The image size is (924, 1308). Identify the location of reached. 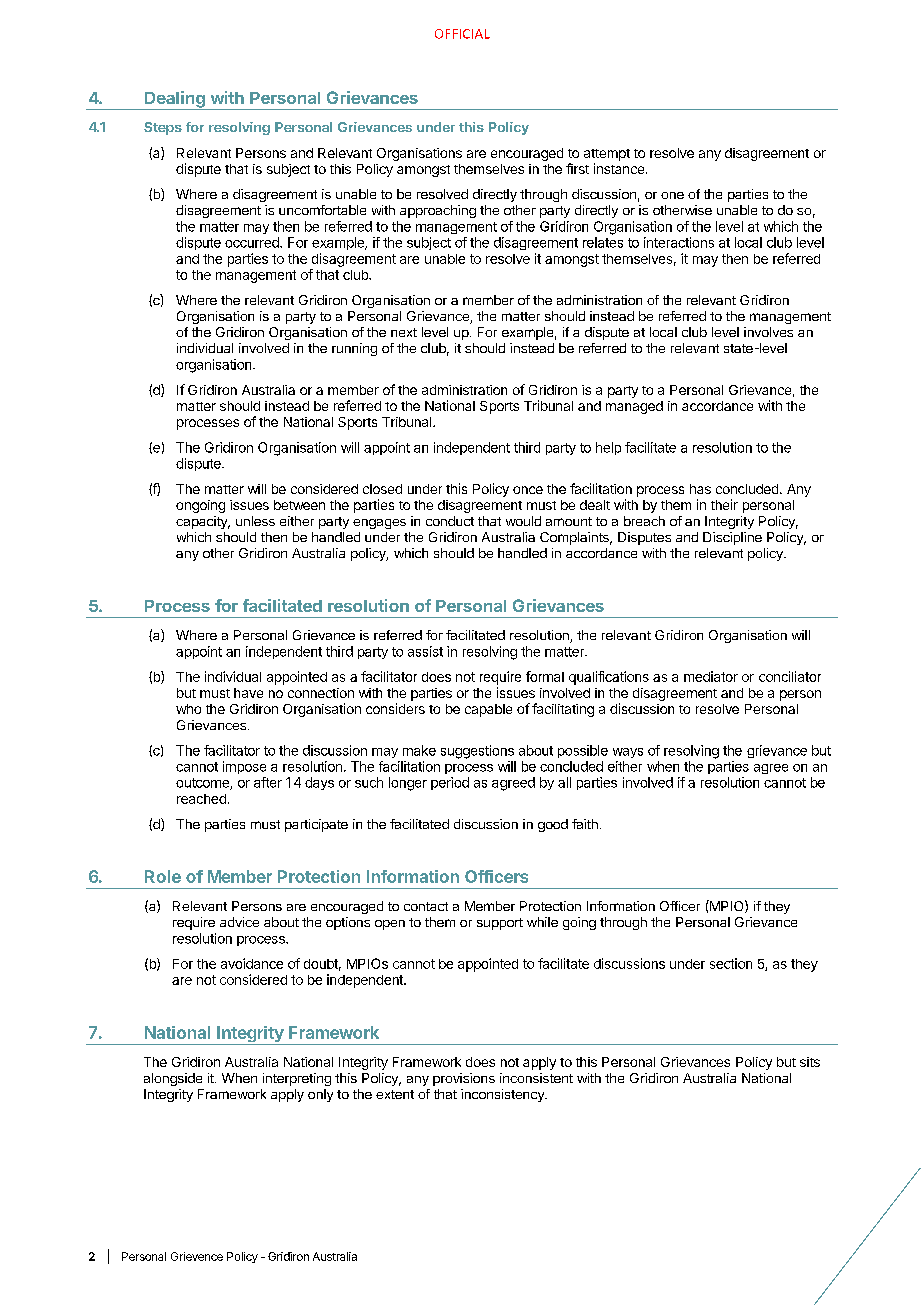
(201, 799).
